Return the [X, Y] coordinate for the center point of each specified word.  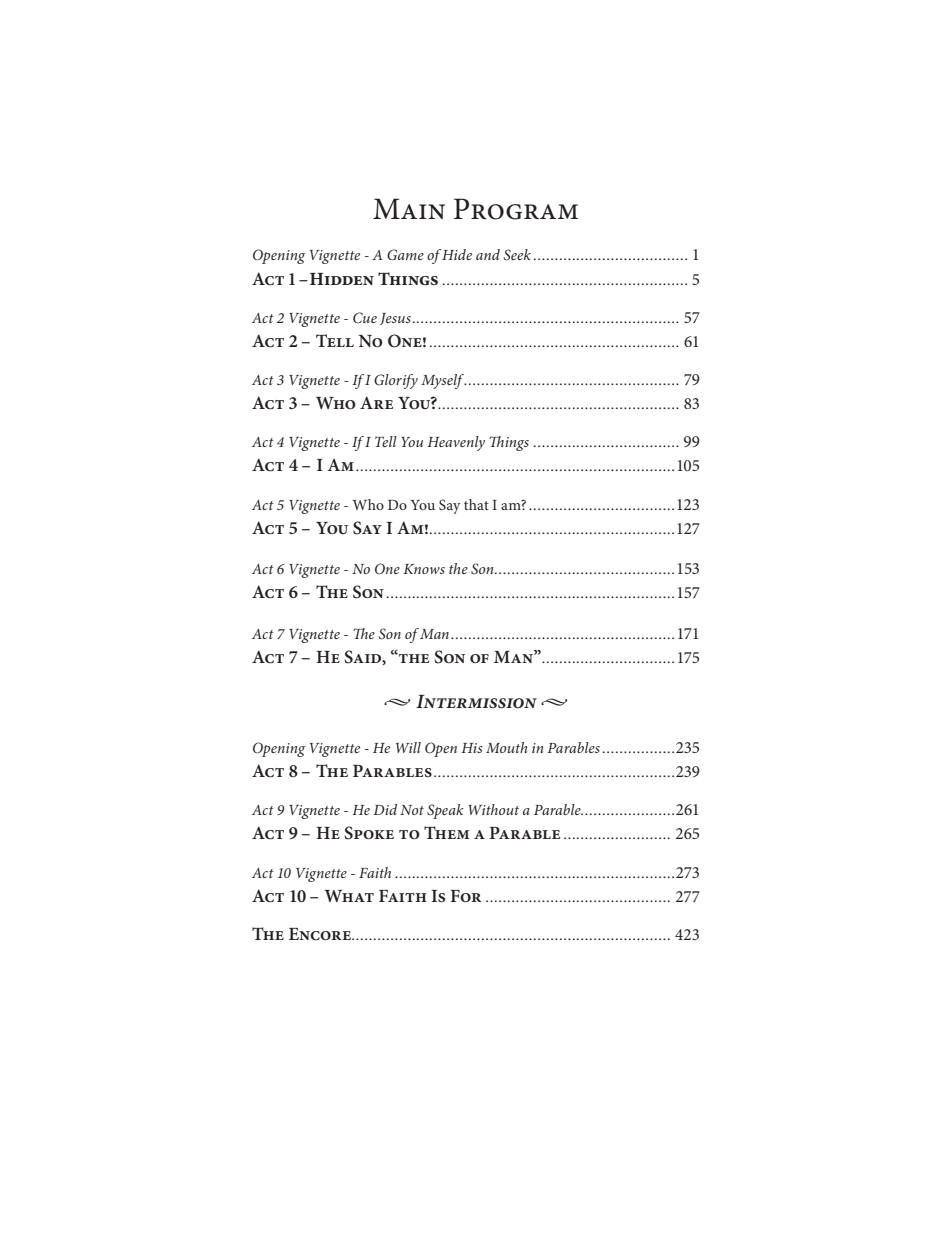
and [488, 254]
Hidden [342, 279]
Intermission [476, 702]
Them [446, 832]
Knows [424, 569]
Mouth [506, 747]
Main [409, 208]
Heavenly [456, 443]
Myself [443, 381]
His [472, 748]
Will [408, 747]
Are [376, 402]
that [476, 504]
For [465, 896]
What [349, 896]
